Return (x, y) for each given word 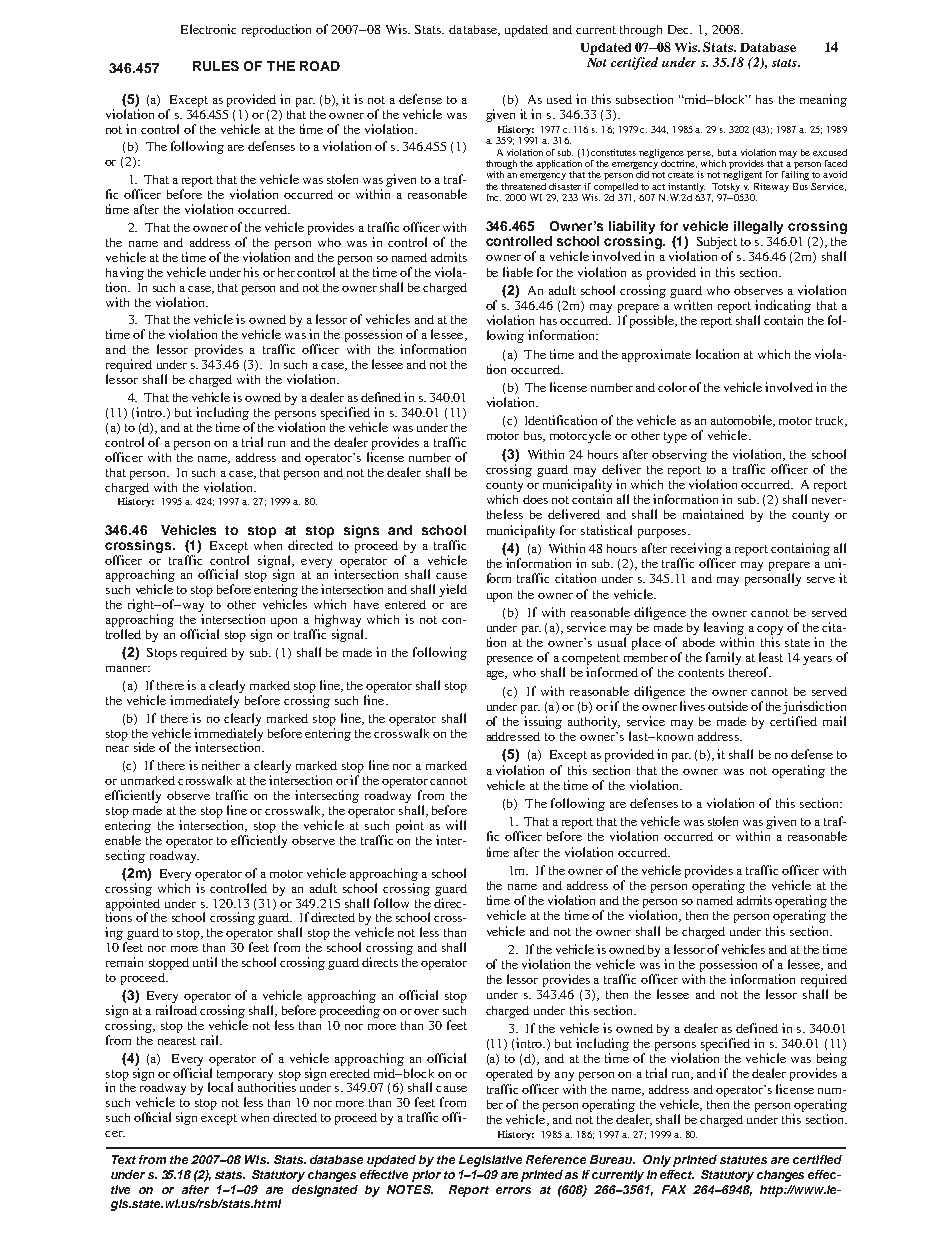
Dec (680, 29)
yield (453, 590)
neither (221, 765)
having (125, 273)
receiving (696, 549)
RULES (216, 66)
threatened (523, 186)
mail (834, 721)
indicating (783, 306)
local (220, 1087)
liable (518, 272)
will (456, 825)
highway (337, 622)
